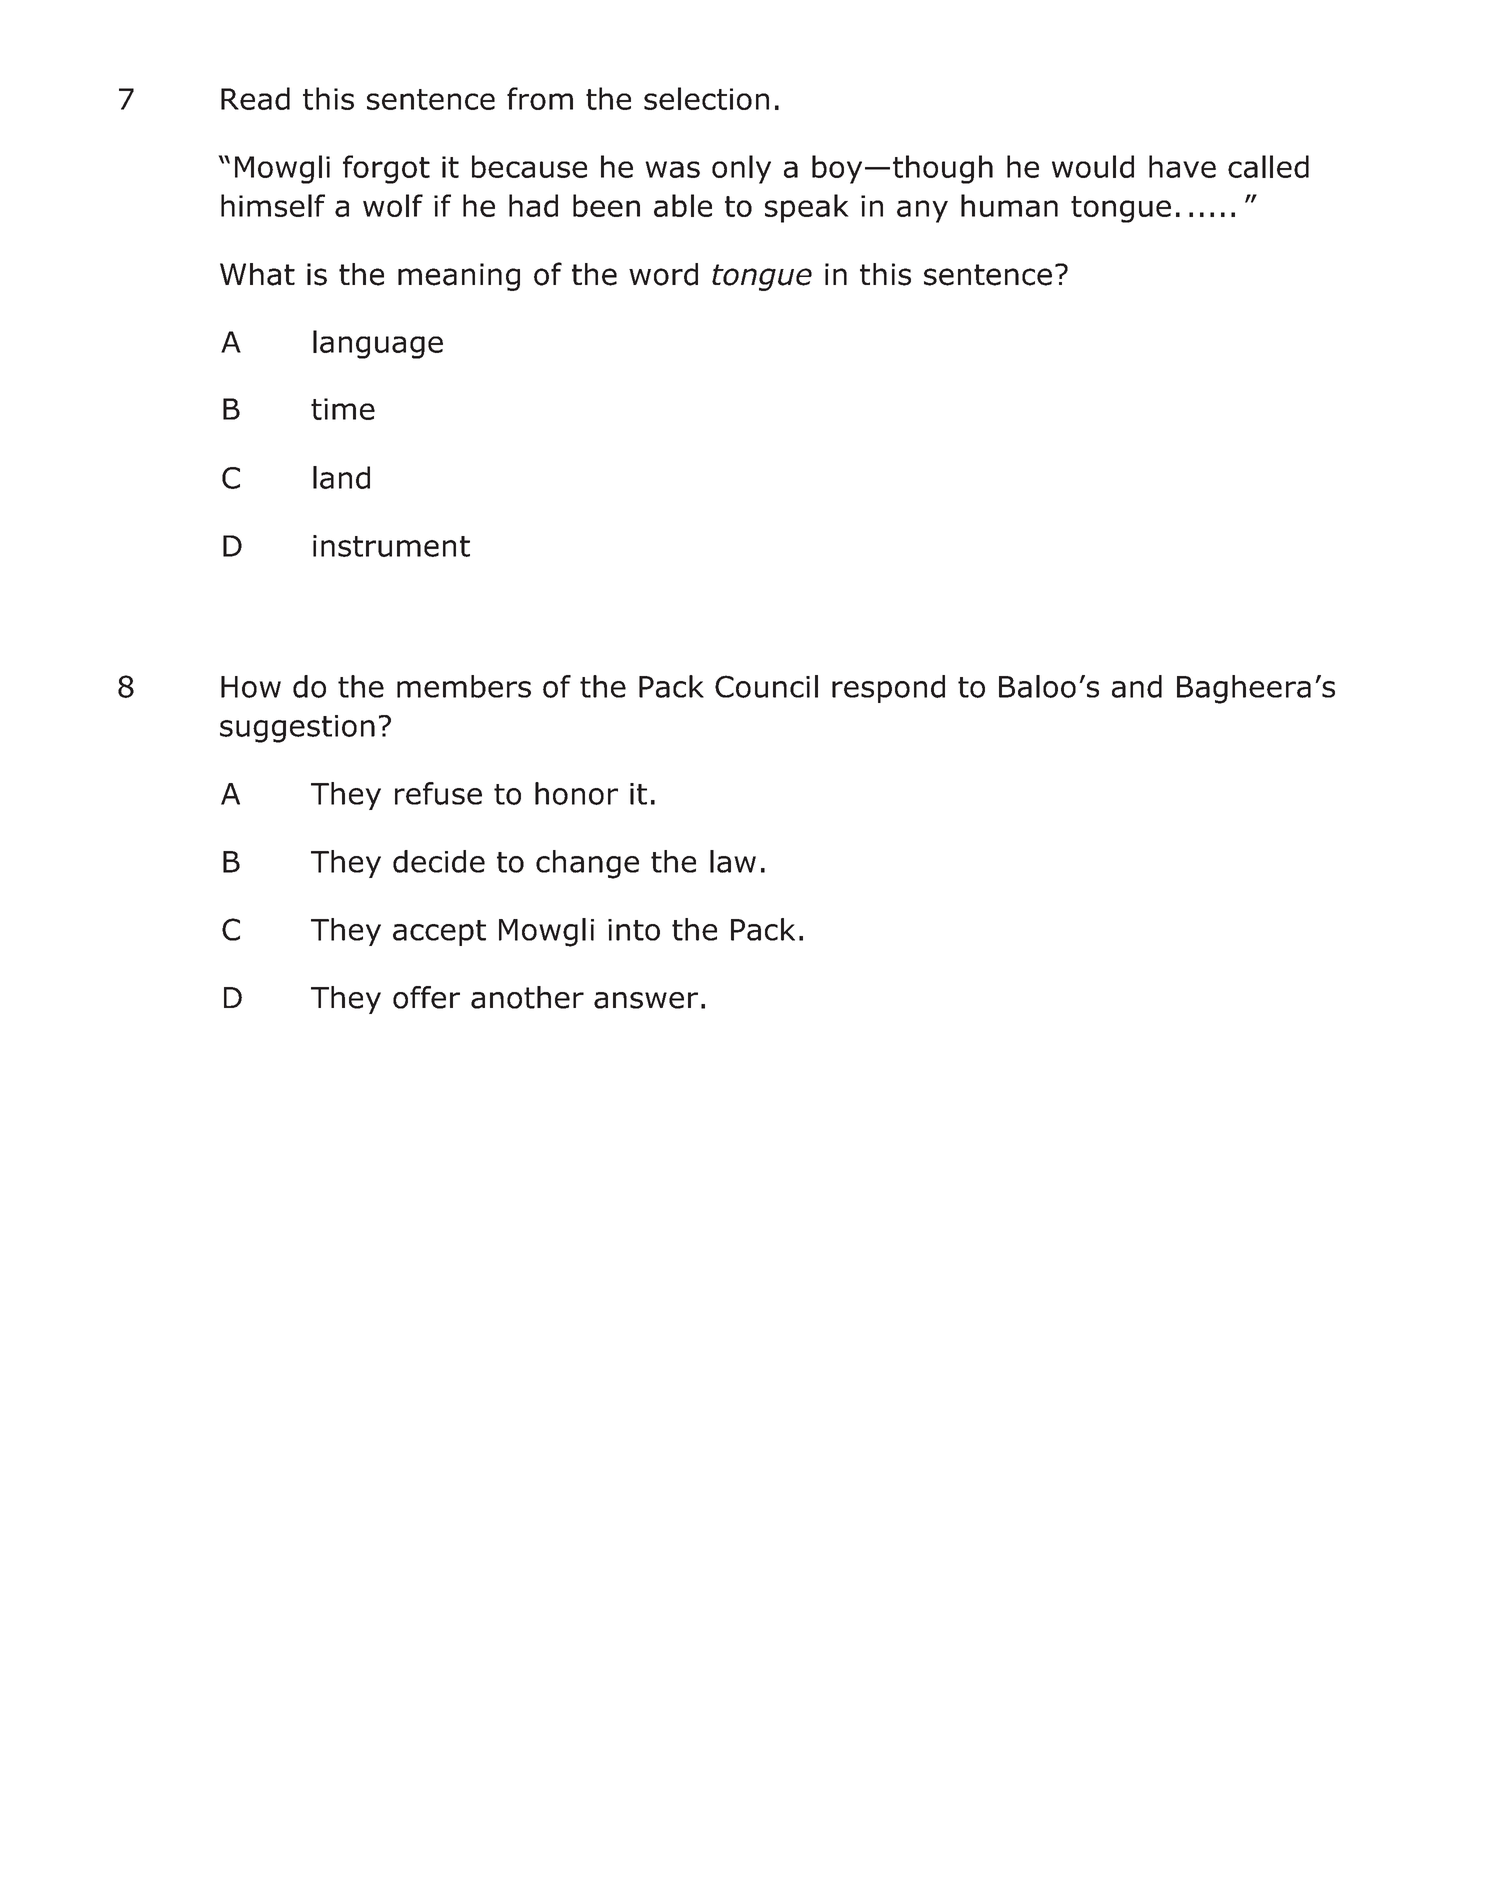 The height and width of the page is (1903, 1487). I want to click on have, so click(1182, 166).
